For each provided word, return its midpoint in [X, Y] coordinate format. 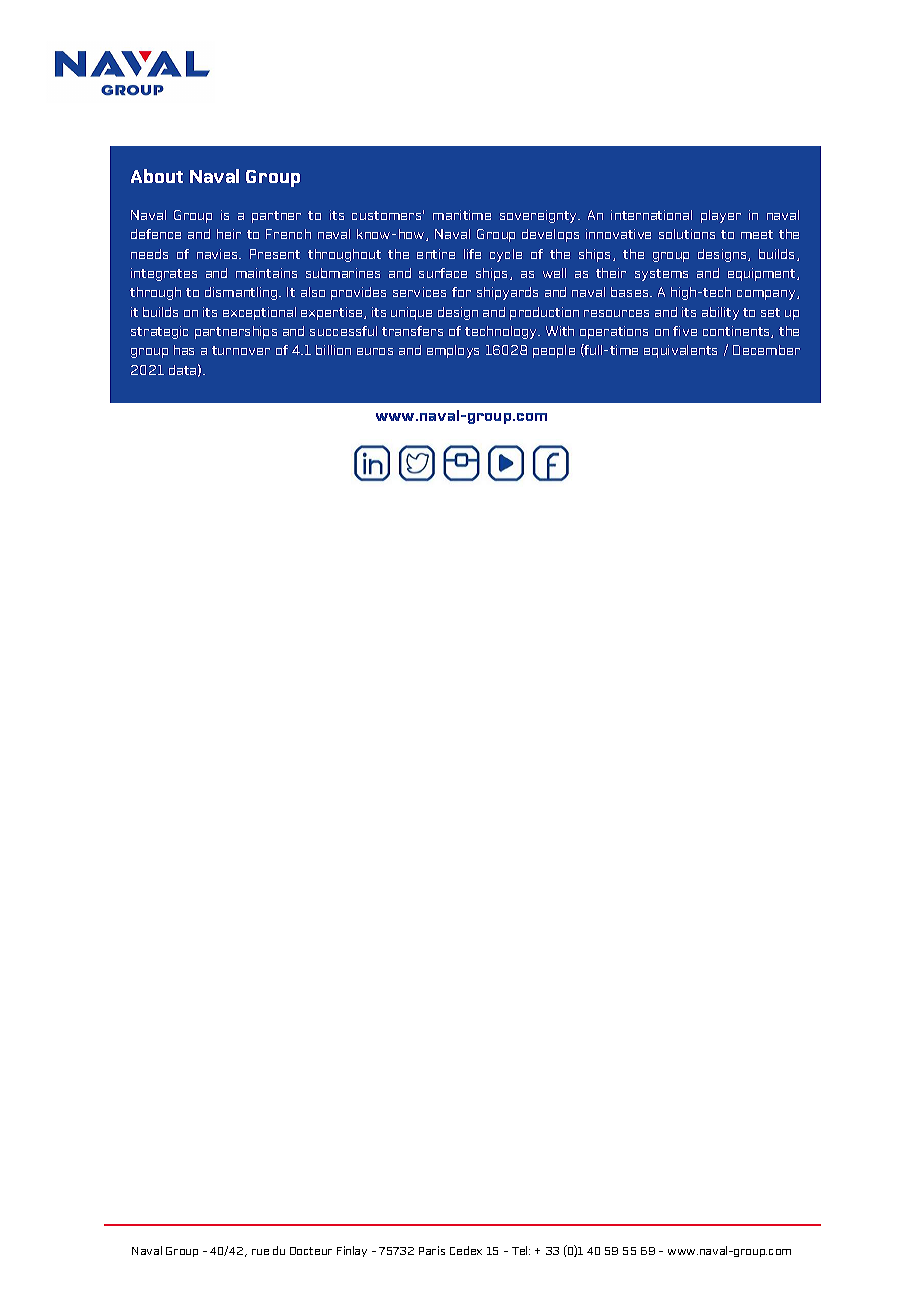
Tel [521, 1250]
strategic [159, 332]
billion [333, 350]
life [472, 254]
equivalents [680, 351]
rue [260, 1252]
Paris [432, 1250]
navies [218, 254]
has [184, 350]
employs [453, 351]
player [721, 216]
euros [375, 351]
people [554, 351]
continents [737, 332]
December [766, 350]
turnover [241, 350]
